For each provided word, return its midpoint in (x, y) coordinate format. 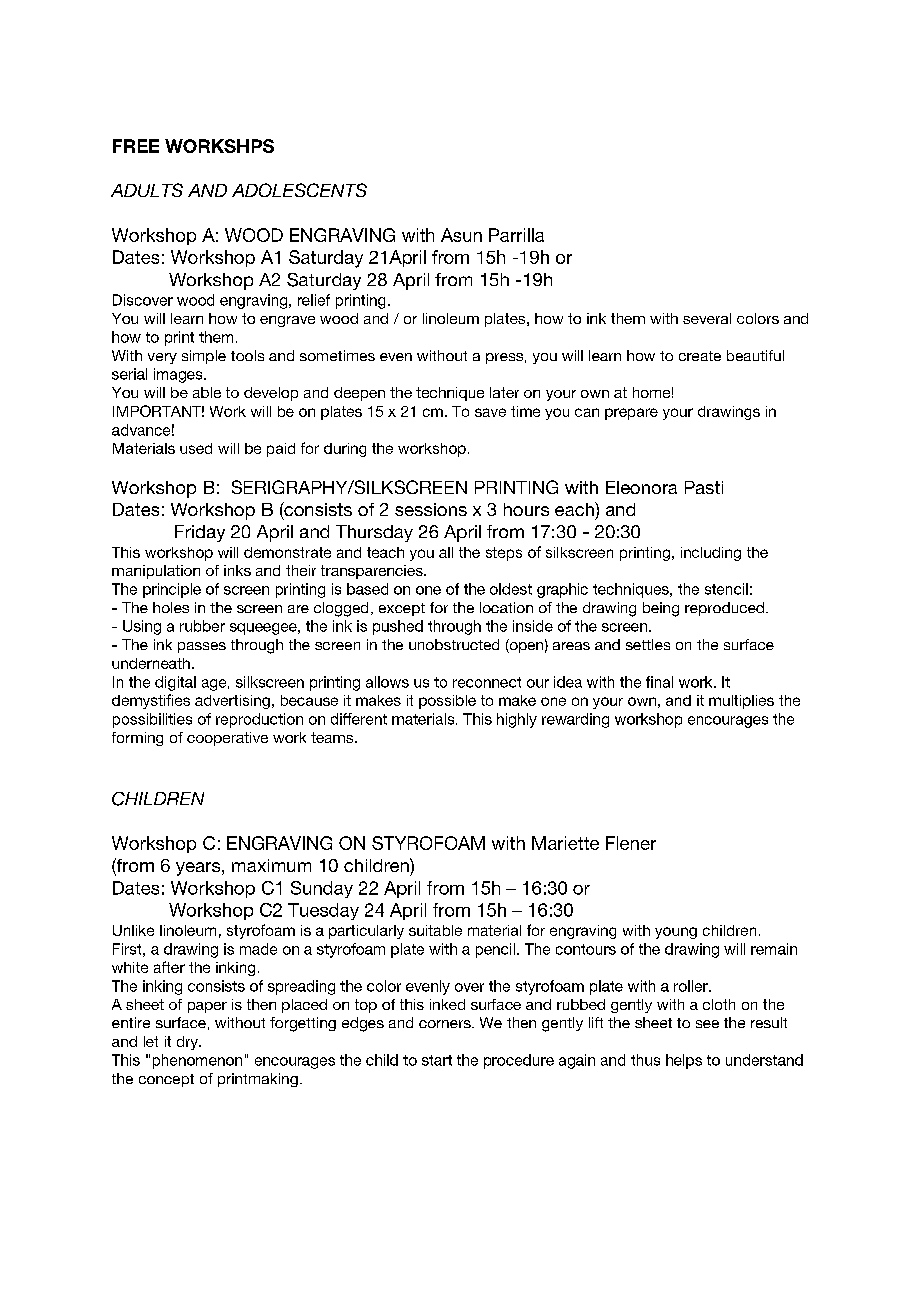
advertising (232, 702)
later (504, 392)
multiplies (741, 702)
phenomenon (197, 1061)
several (707, 318)
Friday (200, 533)
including (711, 554)
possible (447, 702)
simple (204, 357)
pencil (495, 950)
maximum (271, 865)
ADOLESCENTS (299, 190)
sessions (431, 509)
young (676, 933)
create (700, 356)
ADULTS (147, 190)
